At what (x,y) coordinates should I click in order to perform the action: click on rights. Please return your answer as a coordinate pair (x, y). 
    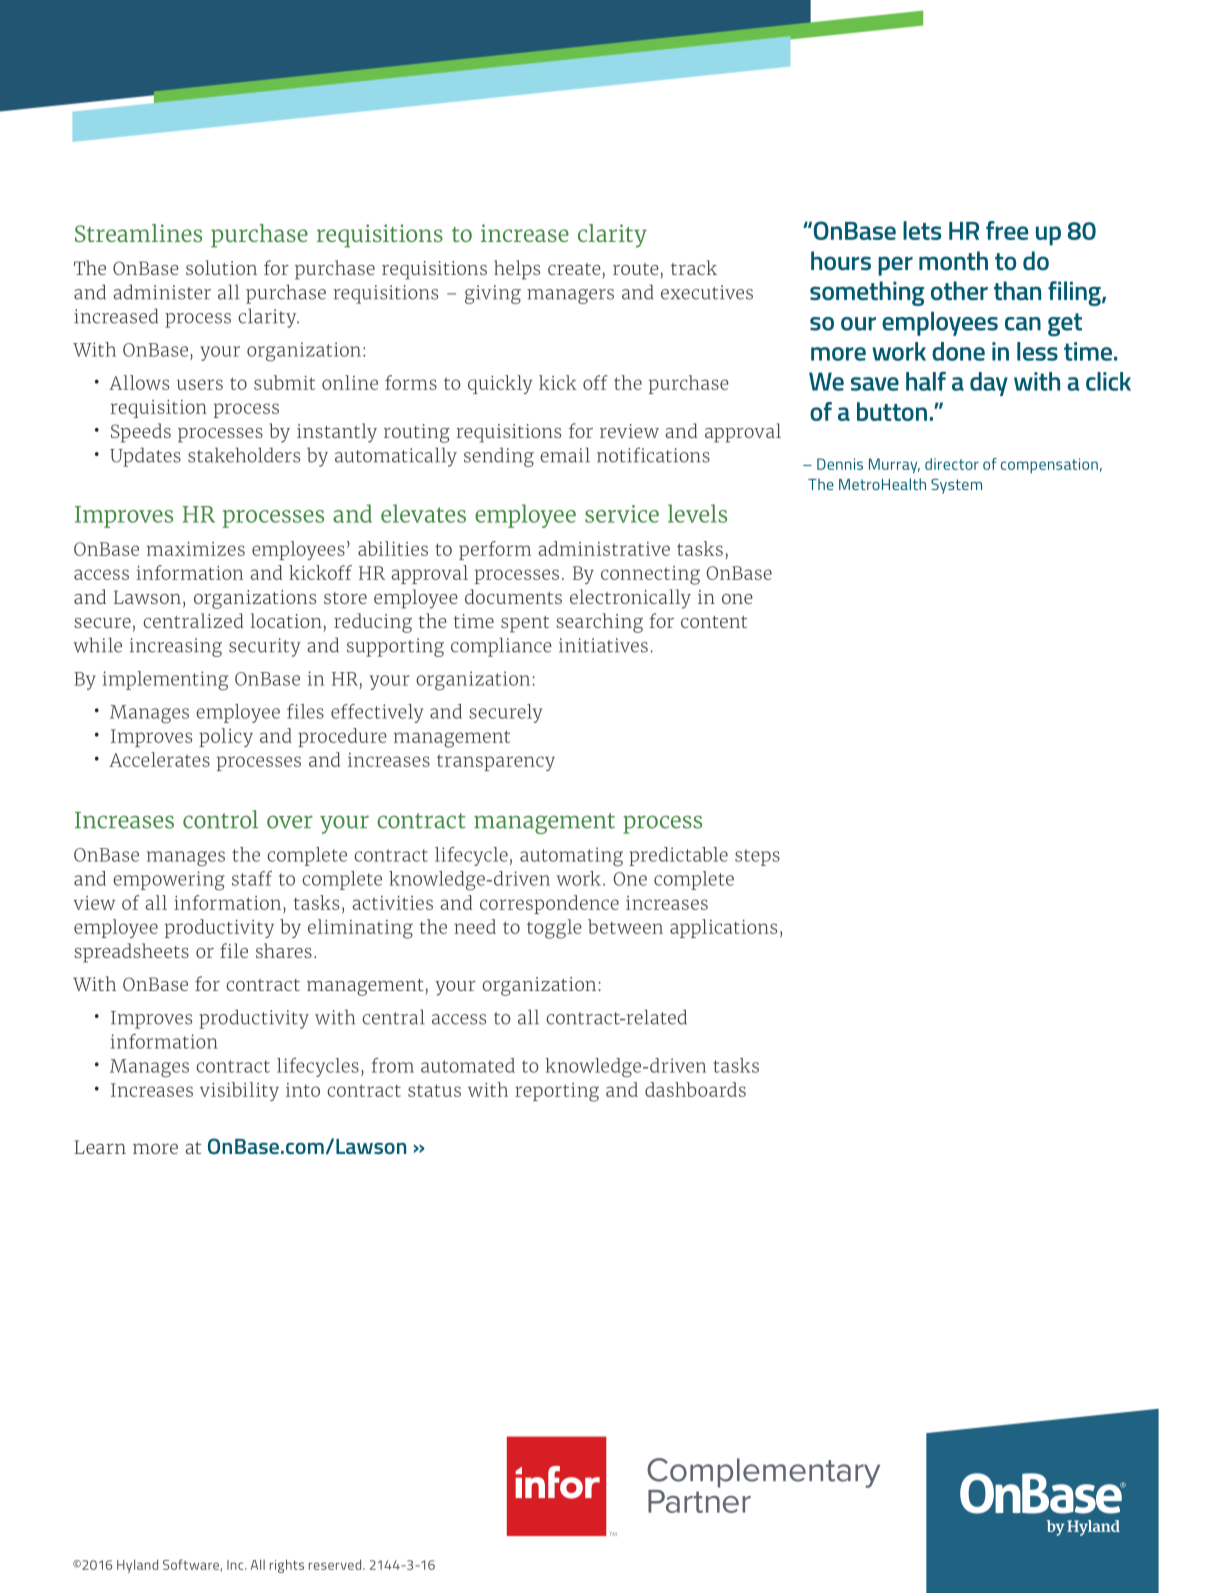
    Looking at the image, I should click on (287, 1566).
